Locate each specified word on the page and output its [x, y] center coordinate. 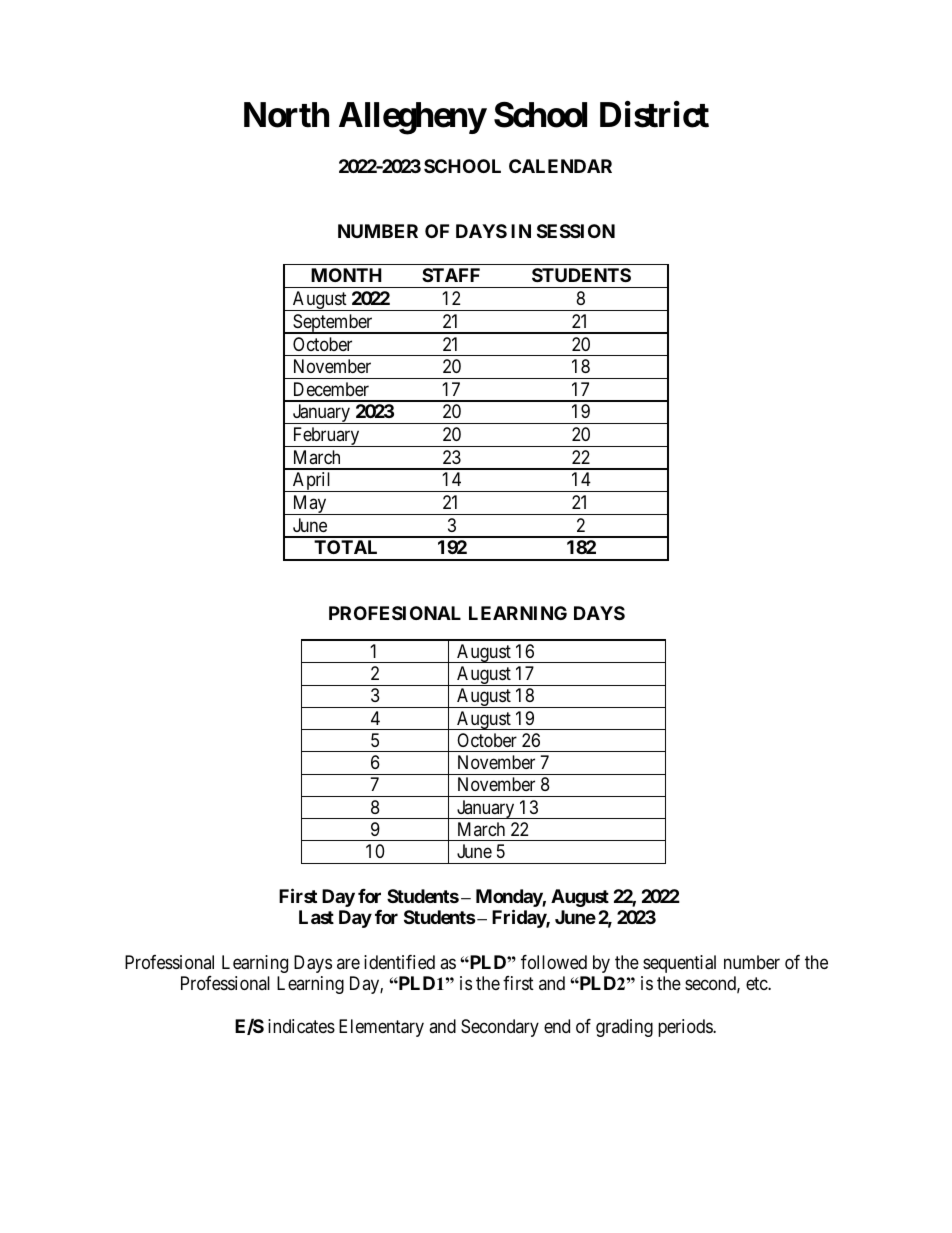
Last [316, 917]
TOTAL [345, 547]
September [333, 324]
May [309, 505]
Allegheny [413, 118]
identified [399, 962]
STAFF [451, 275]
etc [757, 984]
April [312, 482]
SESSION [576, 231]
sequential [679, 964]
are [348, 963]
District [654, 114]
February [326, 437]
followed [554, 962]
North [286, 115]
